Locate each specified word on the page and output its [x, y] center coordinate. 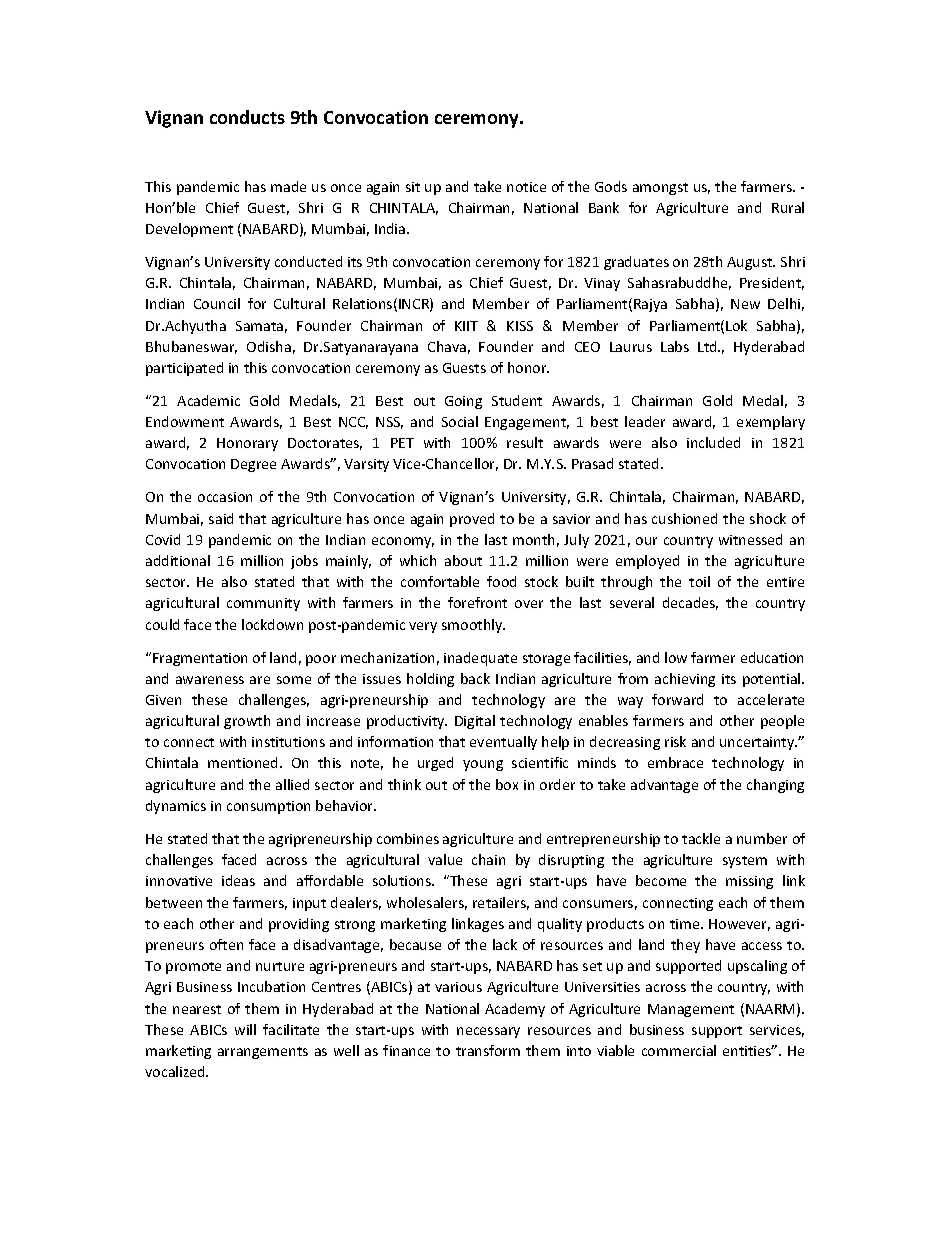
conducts [247, 117]
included [713, 442]
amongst [660, 189]
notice [526, 187]
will [245, 1029]
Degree [253, 465]
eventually [503, 743]
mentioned [242, 762]
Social [460, 421]
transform [488, 1050]
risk [675, 741]
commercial [679, 1050]
